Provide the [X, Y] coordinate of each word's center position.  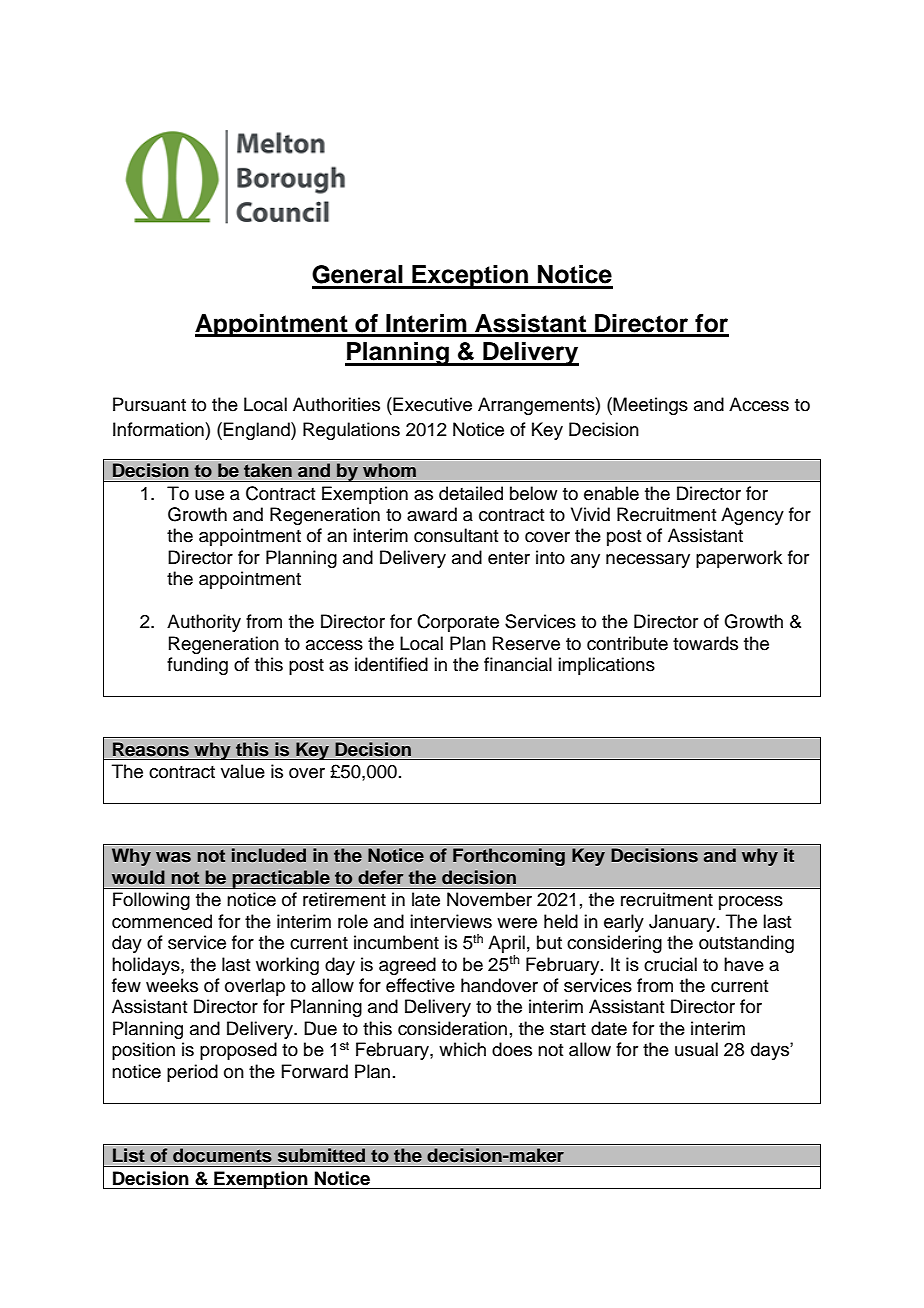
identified [391, 664]
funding [197, 666]
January [683, 923]
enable [611, 493]
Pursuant [149, 404]
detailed [471, 493]
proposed [238, 1051]
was [173, 857]
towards [705, 643]
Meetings [650, 406]
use [209, 495]
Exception [470, 277]
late [426, 899]
